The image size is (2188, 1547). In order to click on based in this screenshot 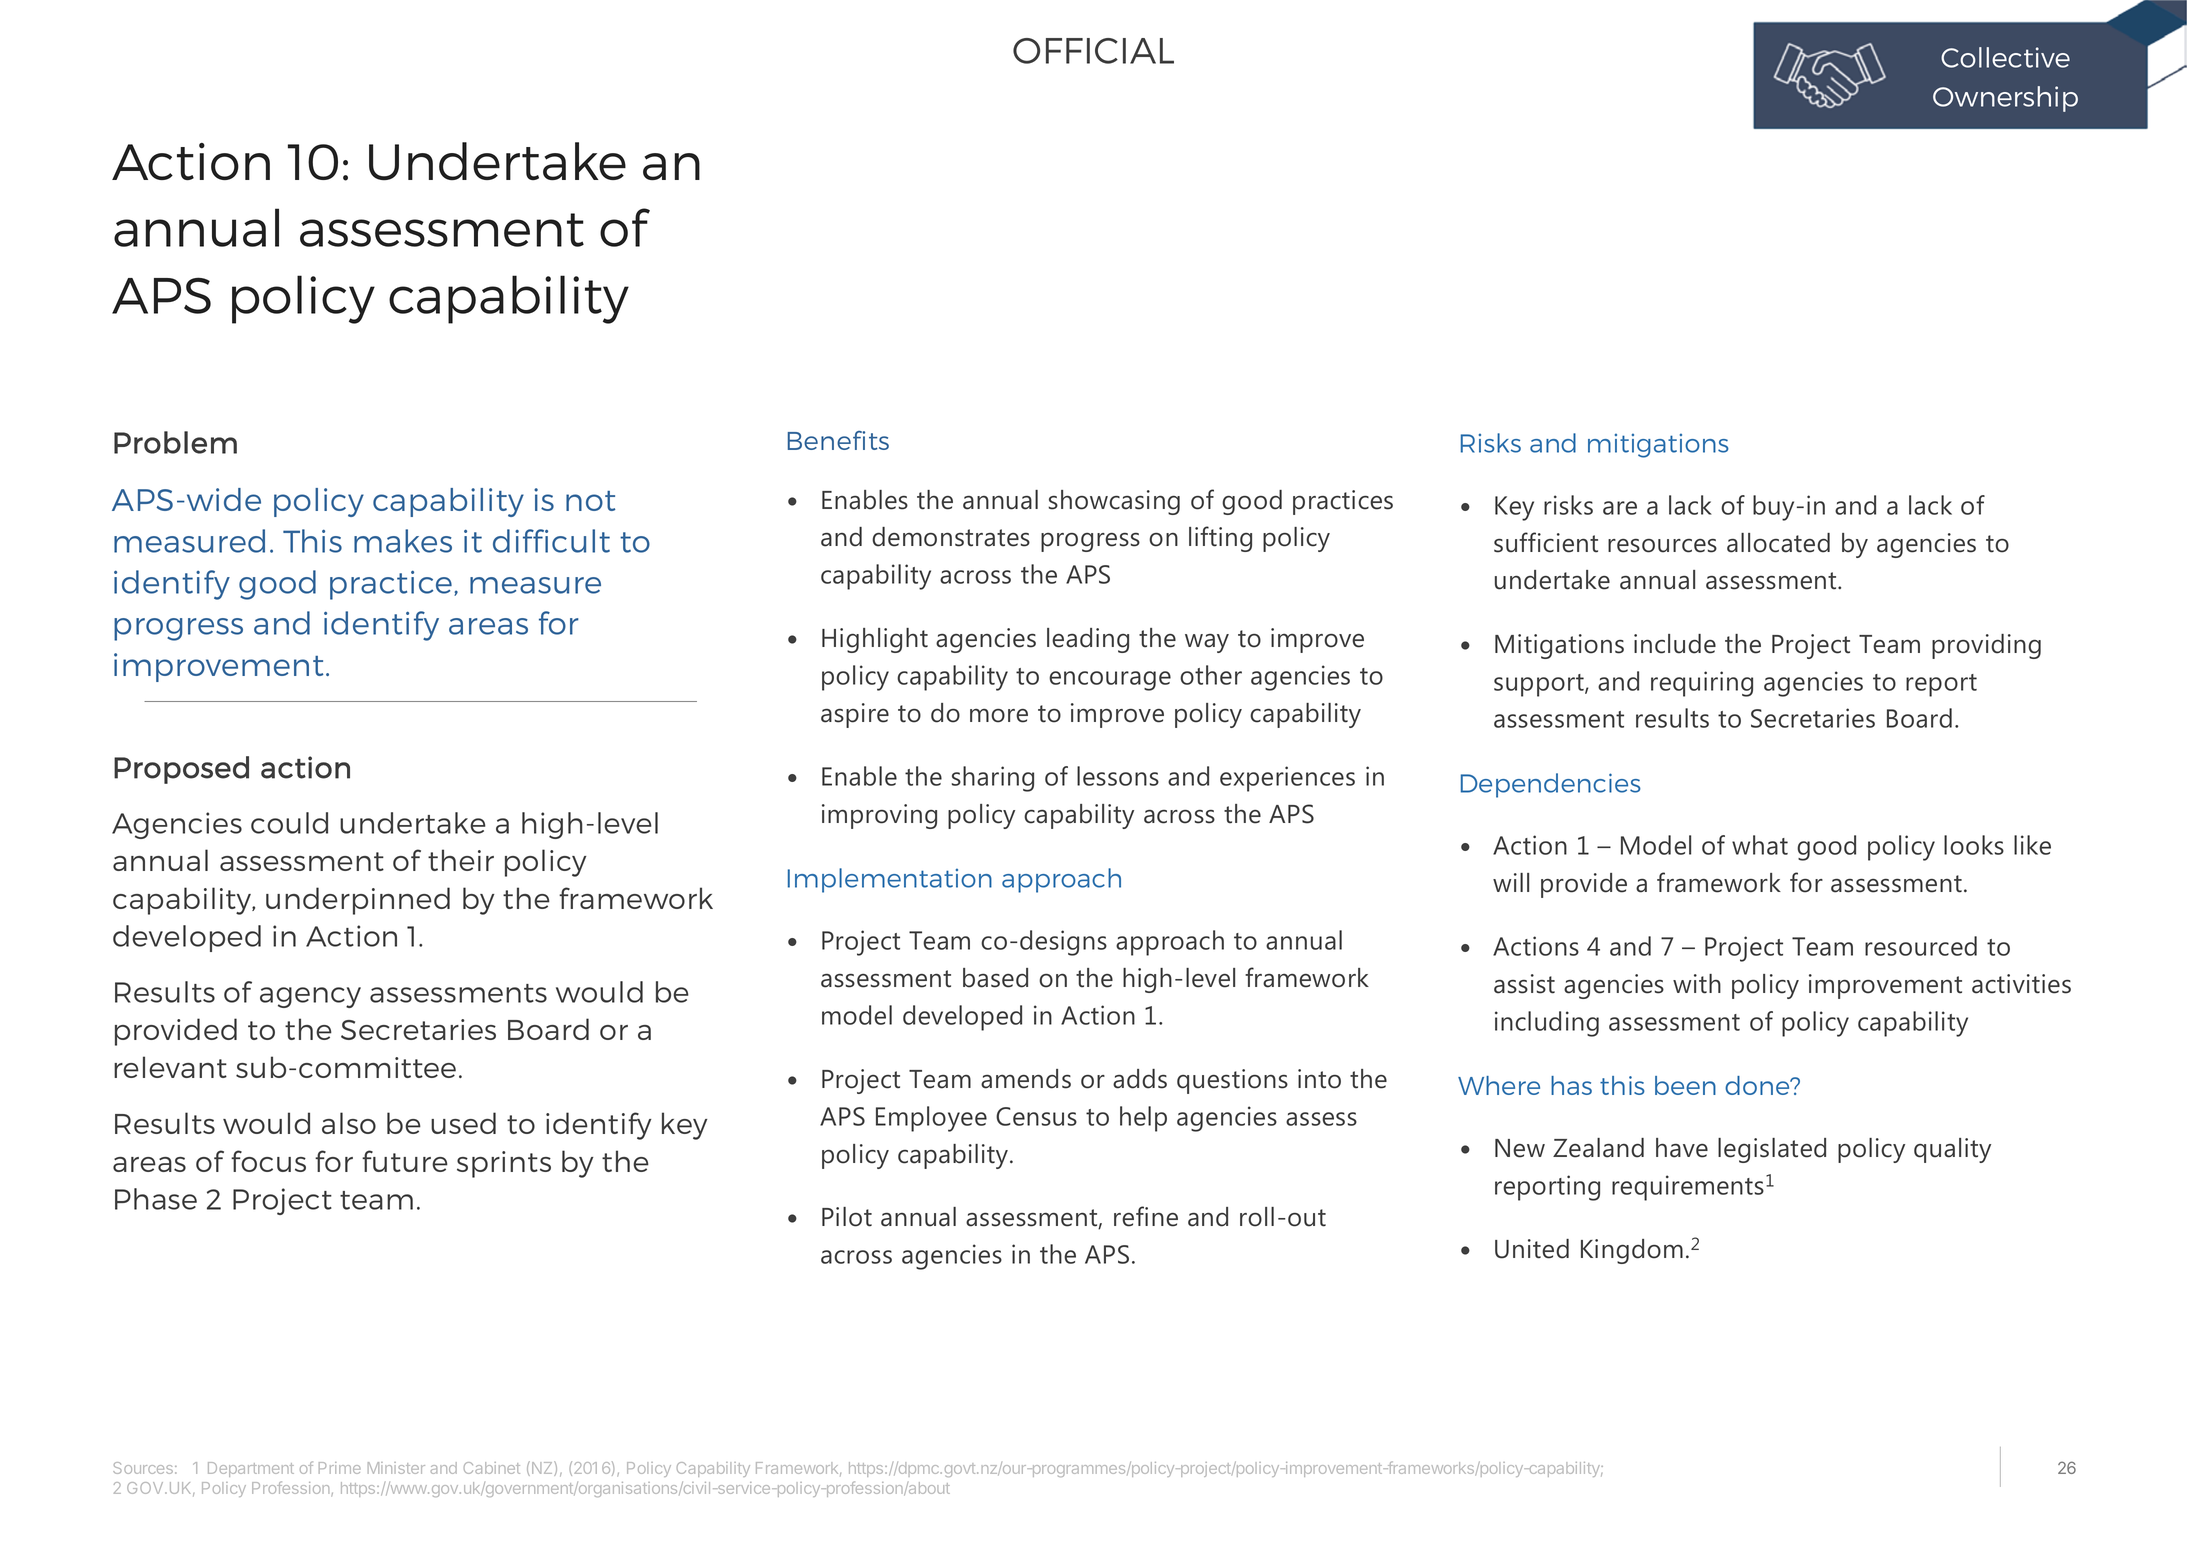, I will do `click(995, 978)`.
